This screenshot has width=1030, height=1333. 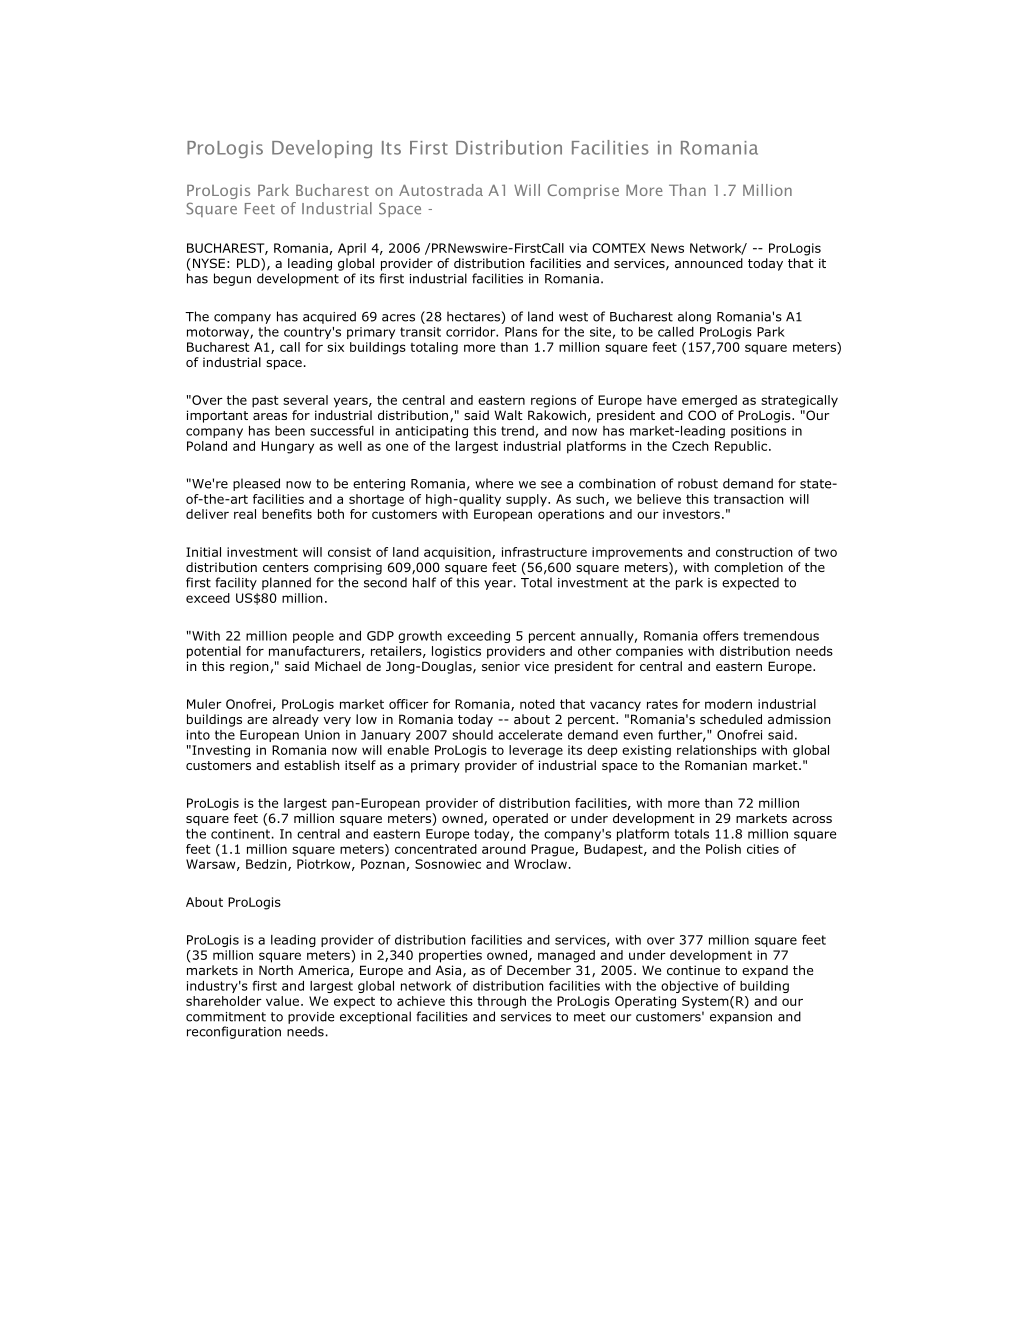 What do you see at coordinates (530, 735) in the screenshot?
I see `accelerate` at bounding box center [530, 735].
